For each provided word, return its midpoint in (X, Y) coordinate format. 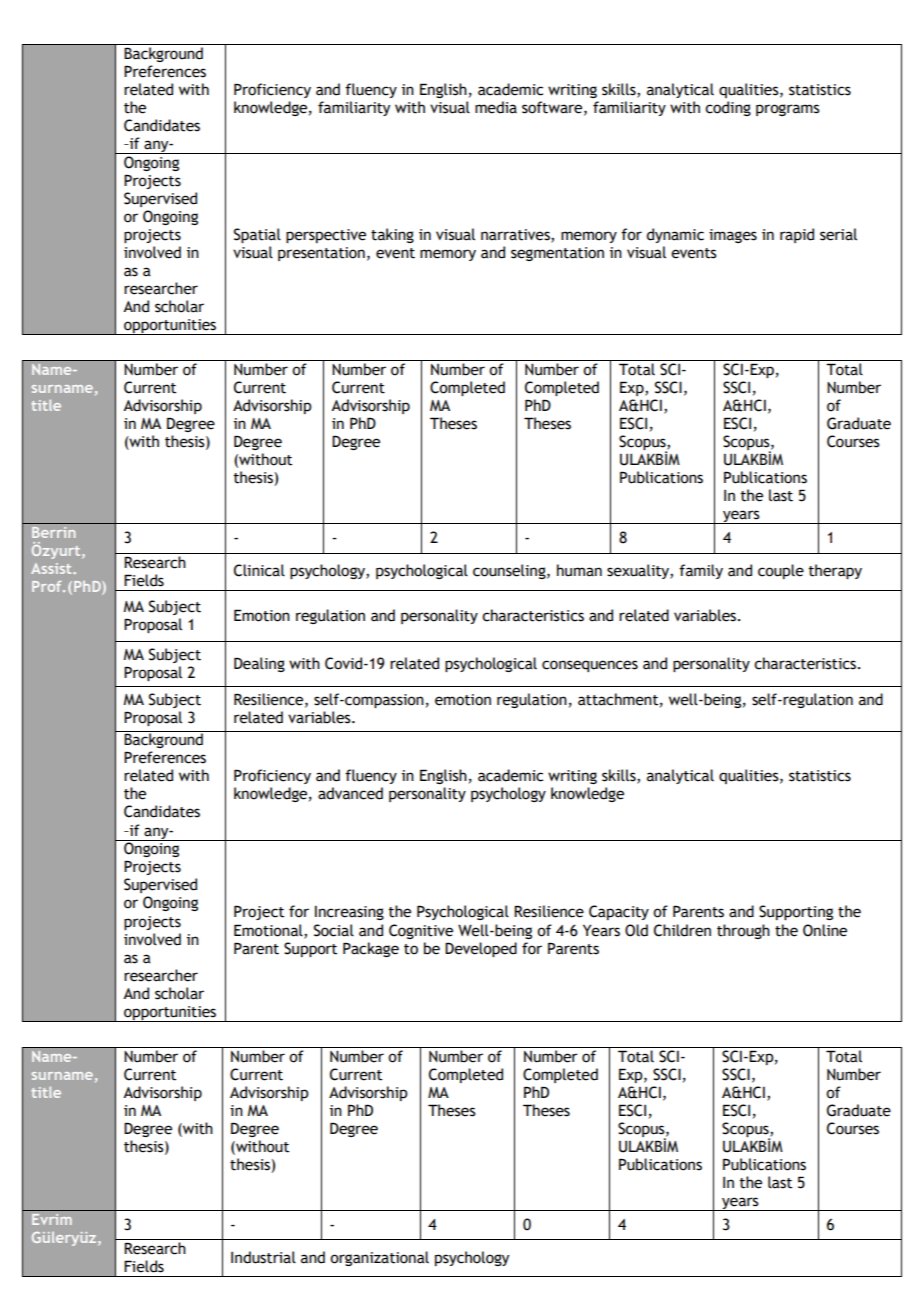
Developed (481, 949)
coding (728, 108)
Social (334, 930)
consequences (590, 666)
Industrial (263, 1257)
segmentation (557, 254)
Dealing (259, 664)
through (743, 931)
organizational (379, 1258)
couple (781, 571)
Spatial (257, 235)
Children (682, 930)
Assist (52, 568)
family (701, 571)
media (496, 107)
